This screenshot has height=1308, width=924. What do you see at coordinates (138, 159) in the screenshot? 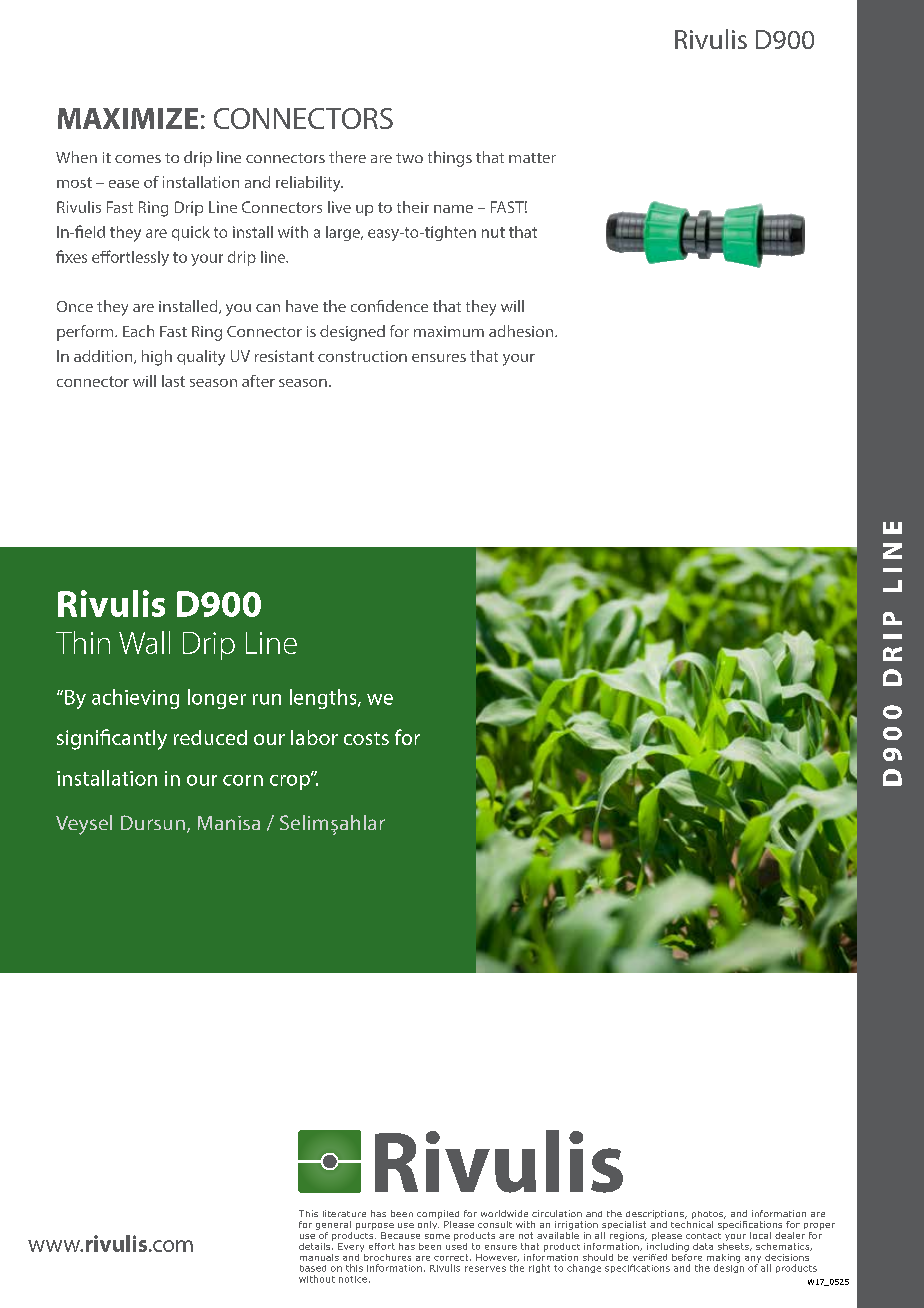
I see `comes` at bounding box center [138, 159].
